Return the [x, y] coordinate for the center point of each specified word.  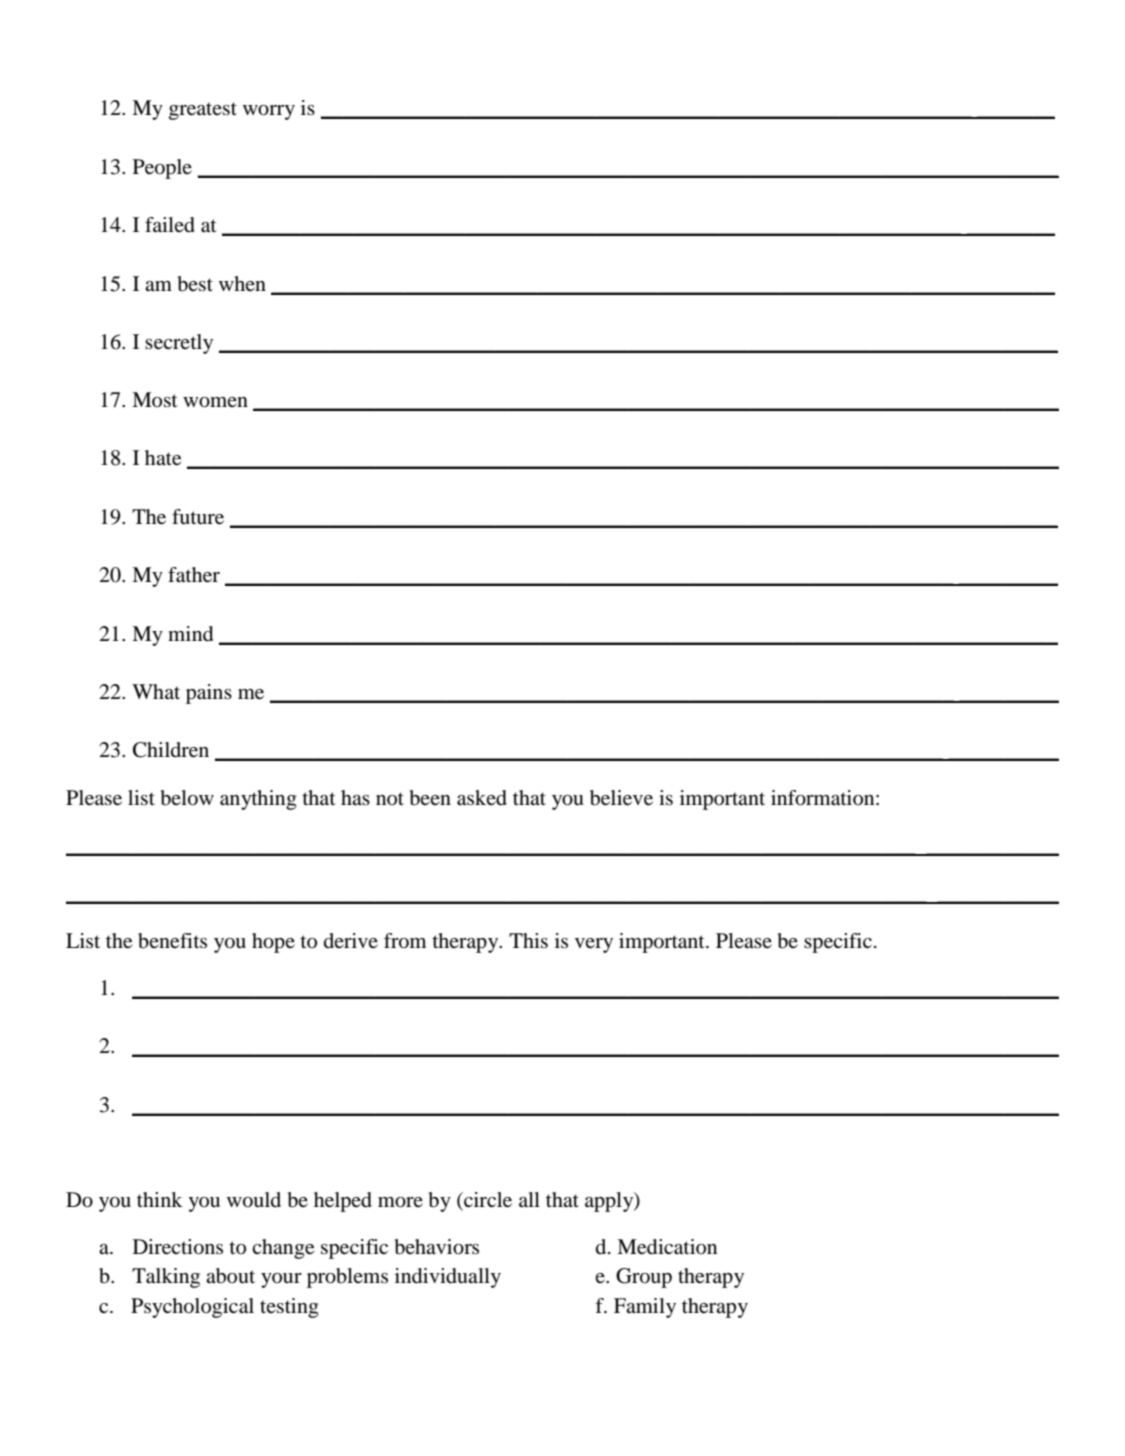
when [242, 283]
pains [209, 694]
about [230, 1276]
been [430, 798]
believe [621, 798]
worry [269, 112]
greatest [203, 111]
